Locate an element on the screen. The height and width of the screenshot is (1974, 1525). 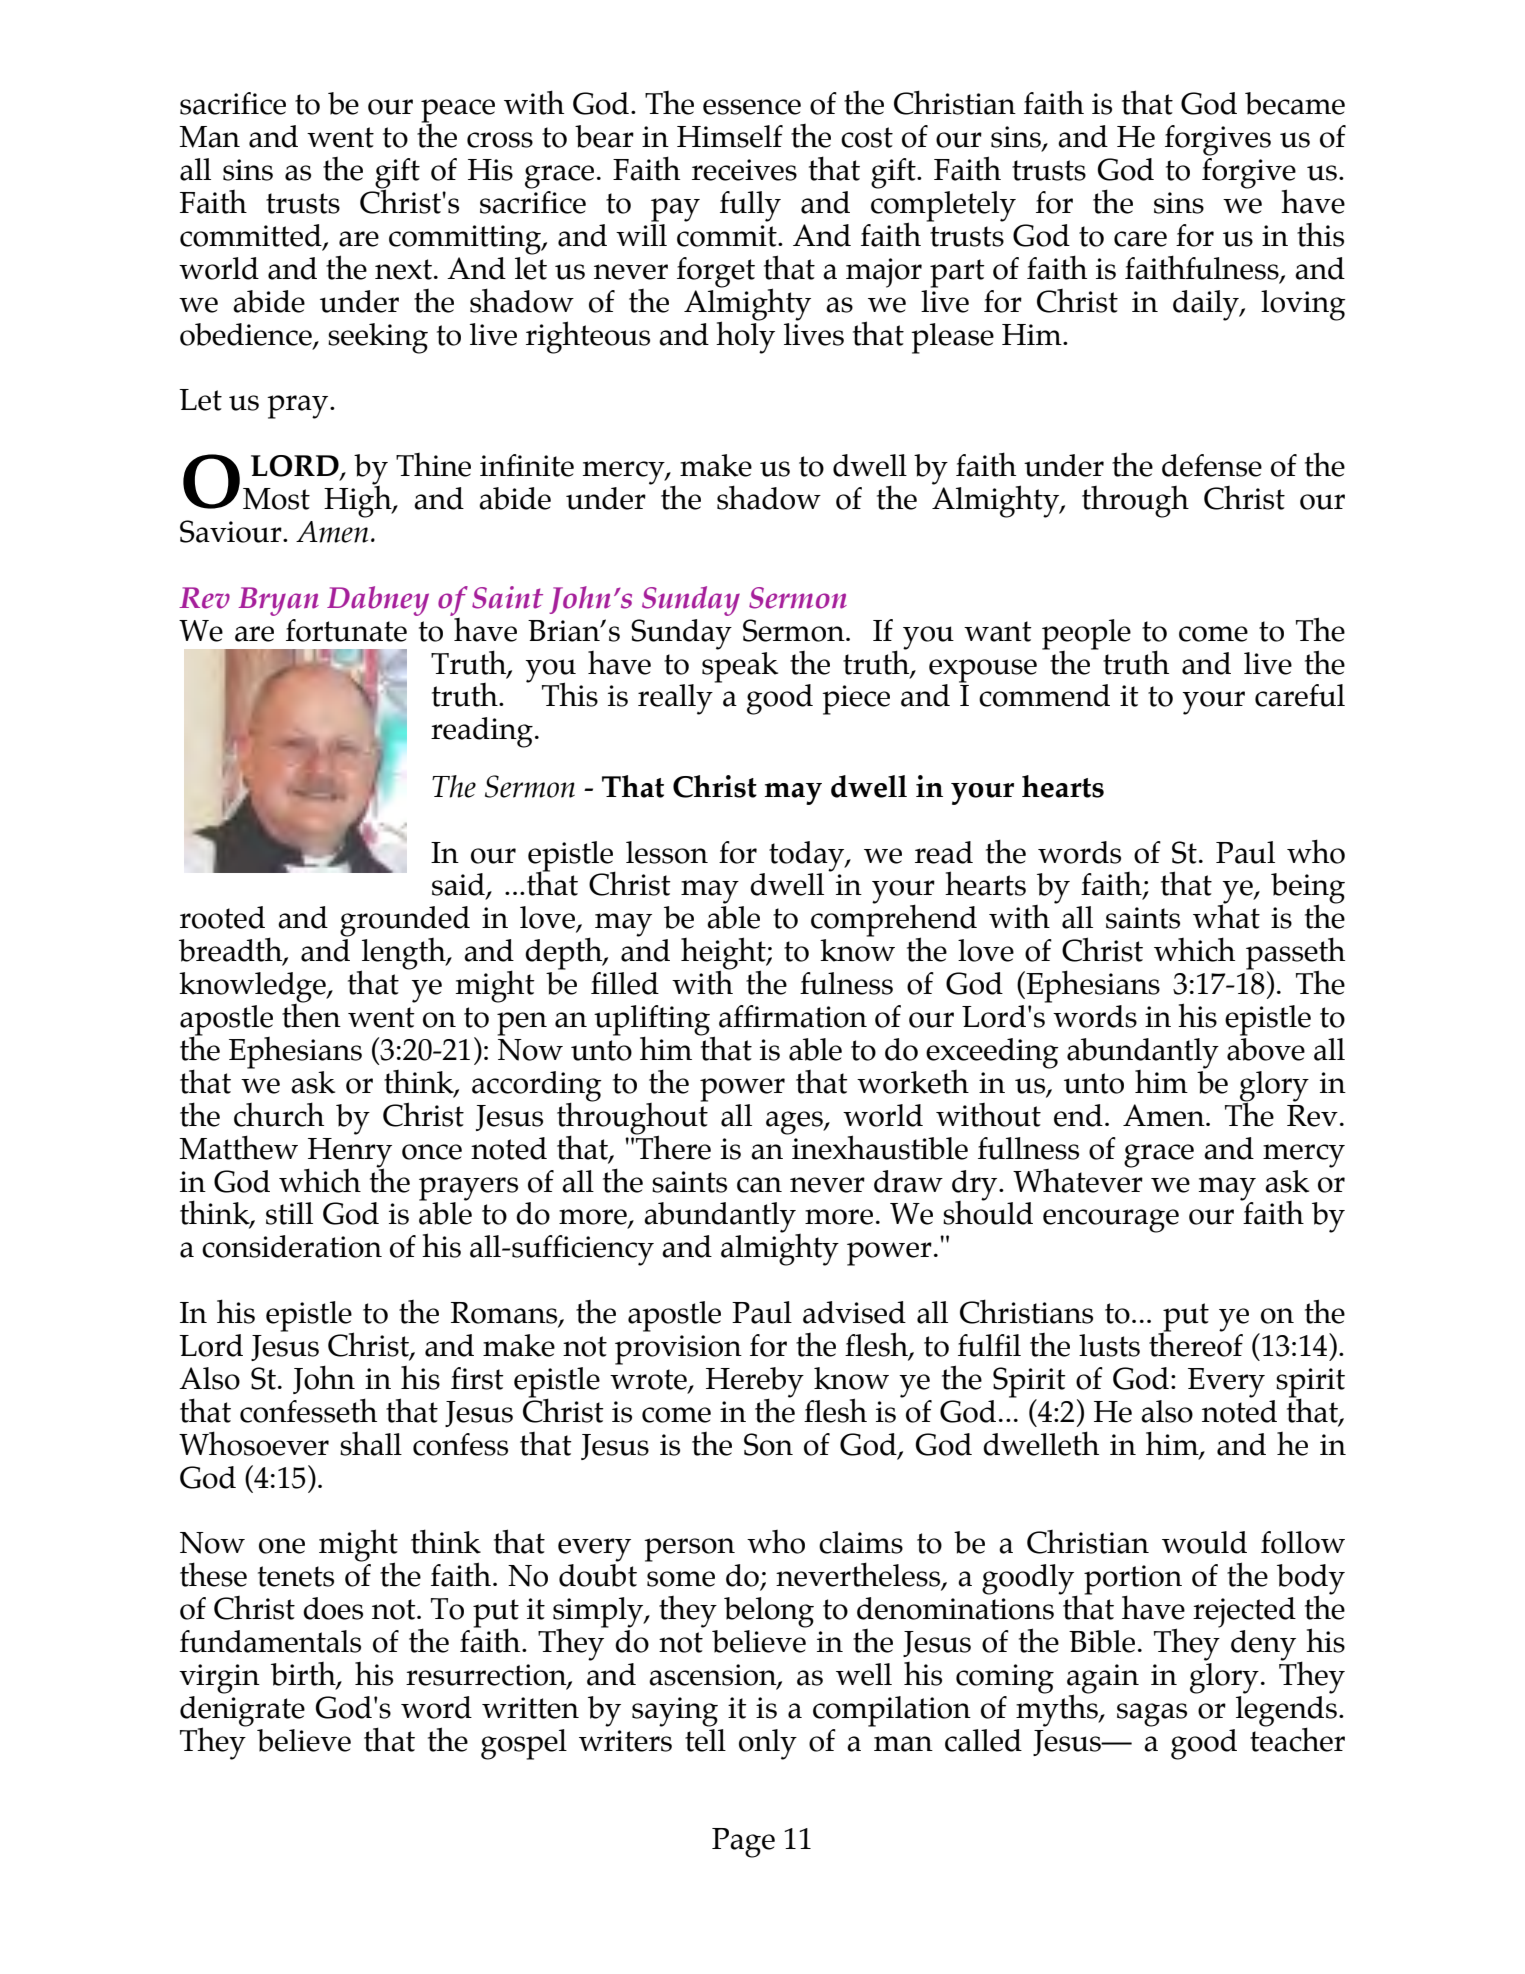
denigrate is located at coordinates (242, 1712).
